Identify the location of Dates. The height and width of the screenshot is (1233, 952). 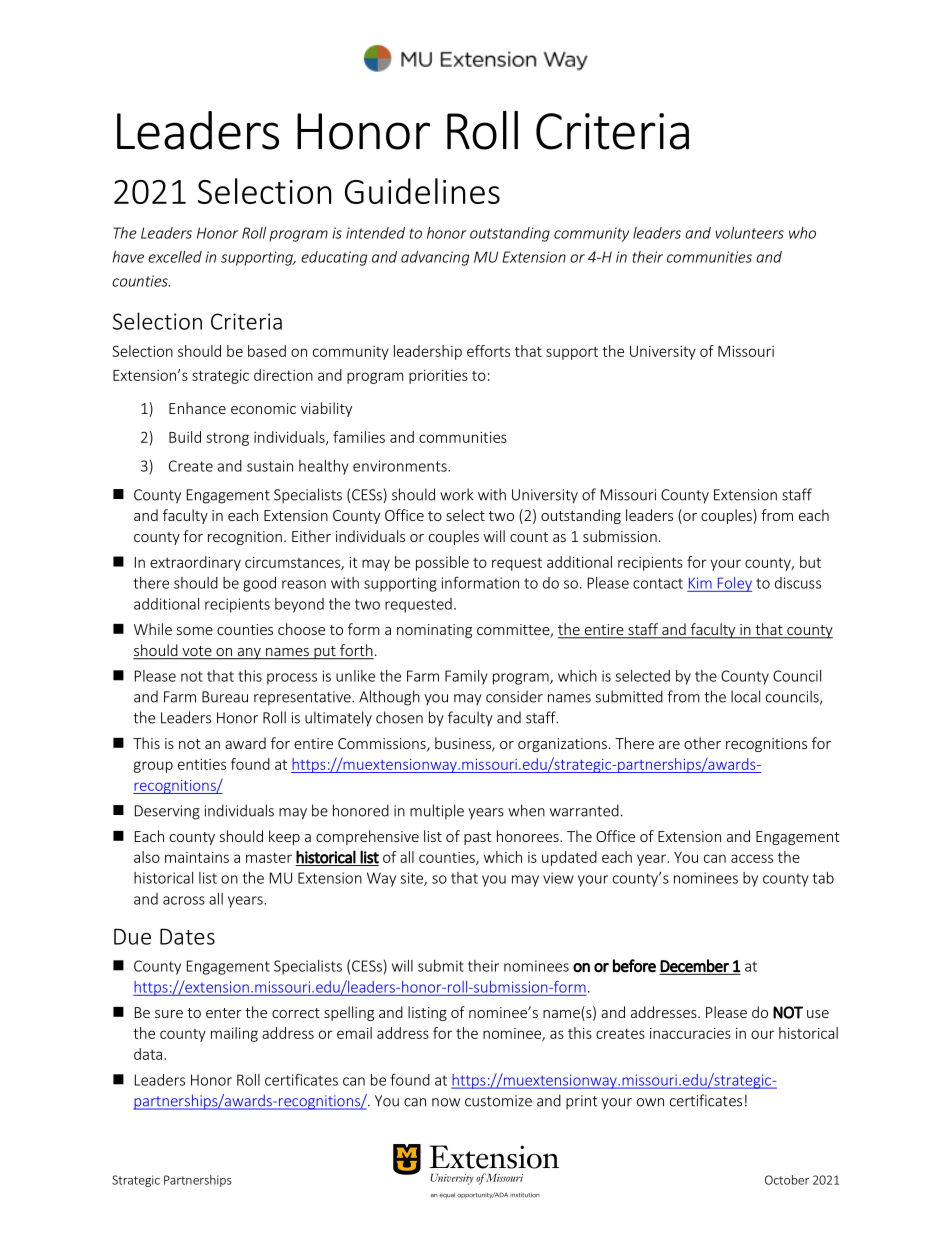
(187, 936).
